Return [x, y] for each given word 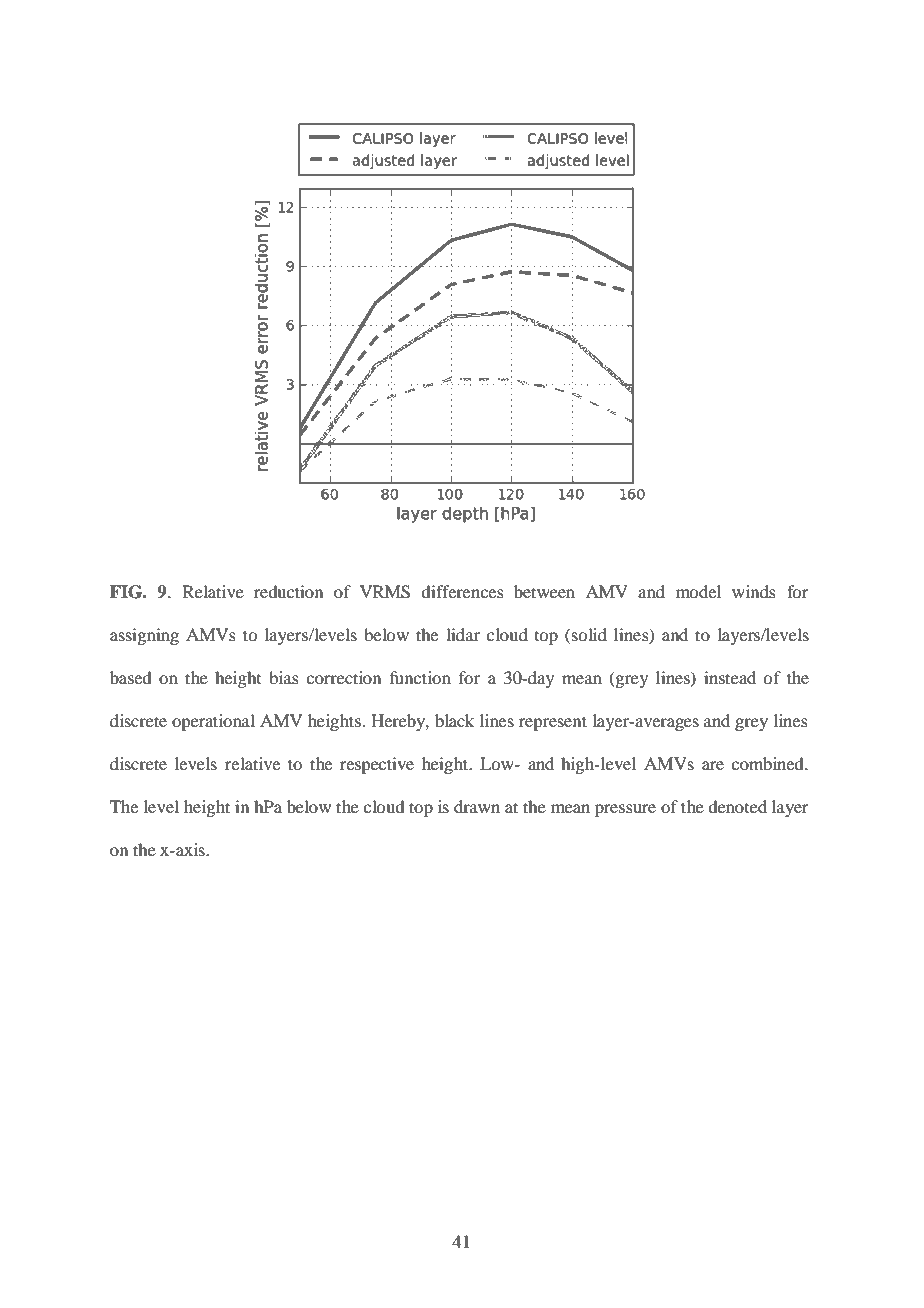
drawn [477, 806]
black [454, 720]
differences [462, 591]
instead [730, 677]
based [130, 677]
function [420, 677]
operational [213, 722]
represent [553, 723]
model [698, 591]
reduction [288, 591]
